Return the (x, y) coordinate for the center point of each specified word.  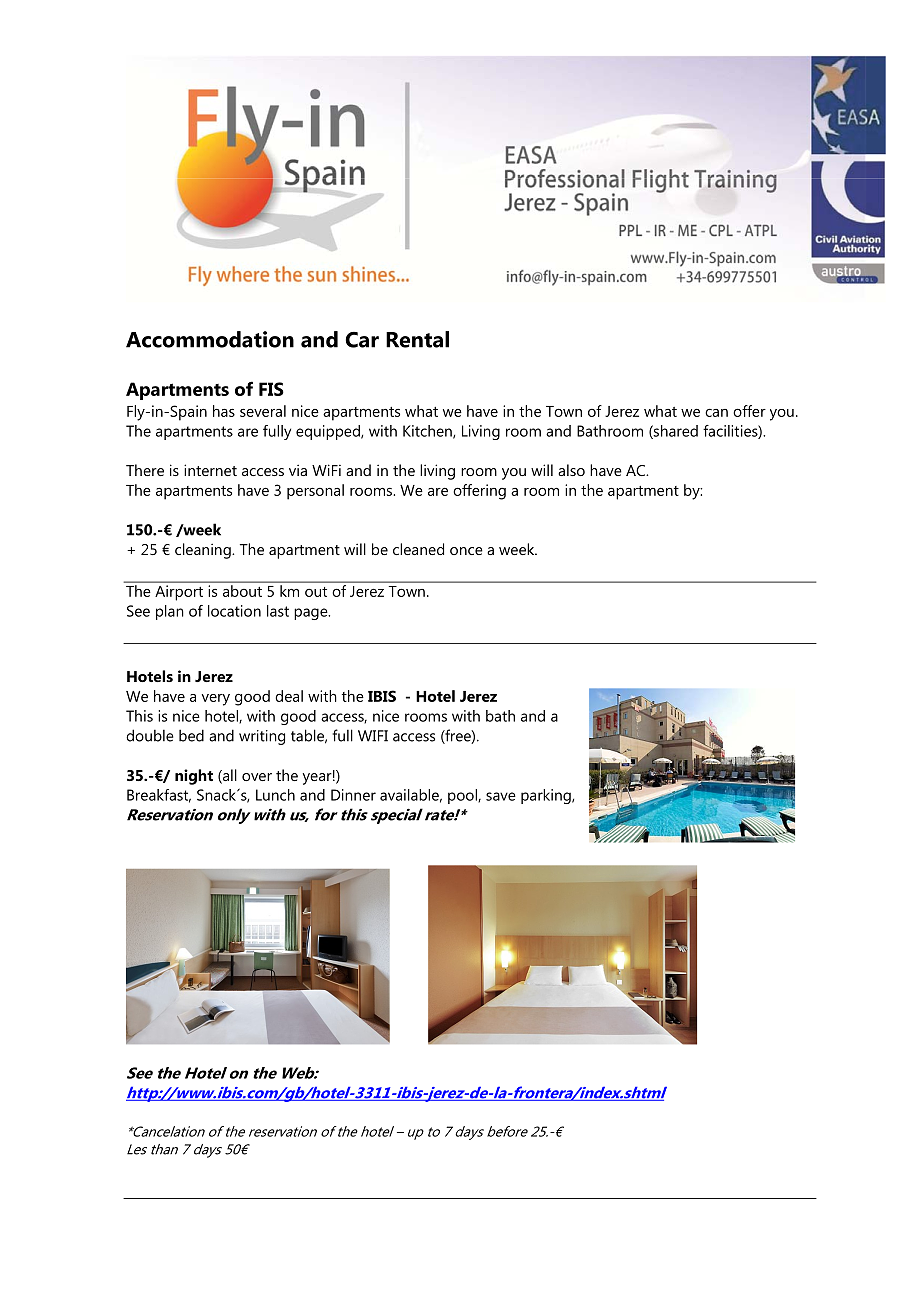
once (466, 551)
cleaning (204, 551)
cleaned (418, 549)
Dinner (353, 795)
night (194, 777)
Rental (417, 339)
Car (362, 340)
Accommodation (210, 339)
